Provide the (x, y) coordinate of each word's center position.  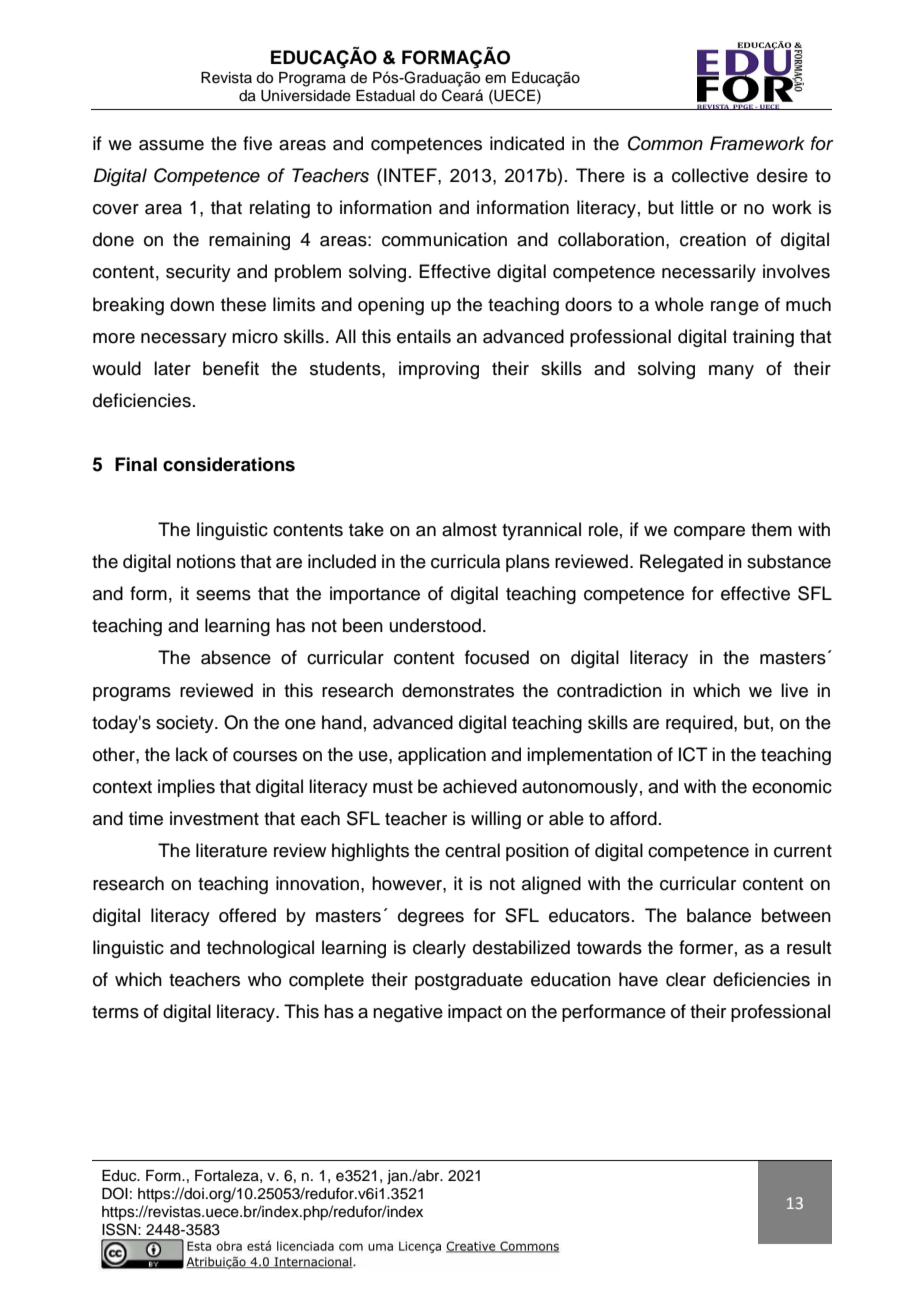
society (186, 724)
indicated (527, 143)
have (638, 979)
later (172, 368)
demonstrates (458, 690)
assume (171, 145)
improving (439, 370)
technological (260, 949)
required (700, 724)
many (731, 372)
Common (665, 143)
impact (475, 1013)
